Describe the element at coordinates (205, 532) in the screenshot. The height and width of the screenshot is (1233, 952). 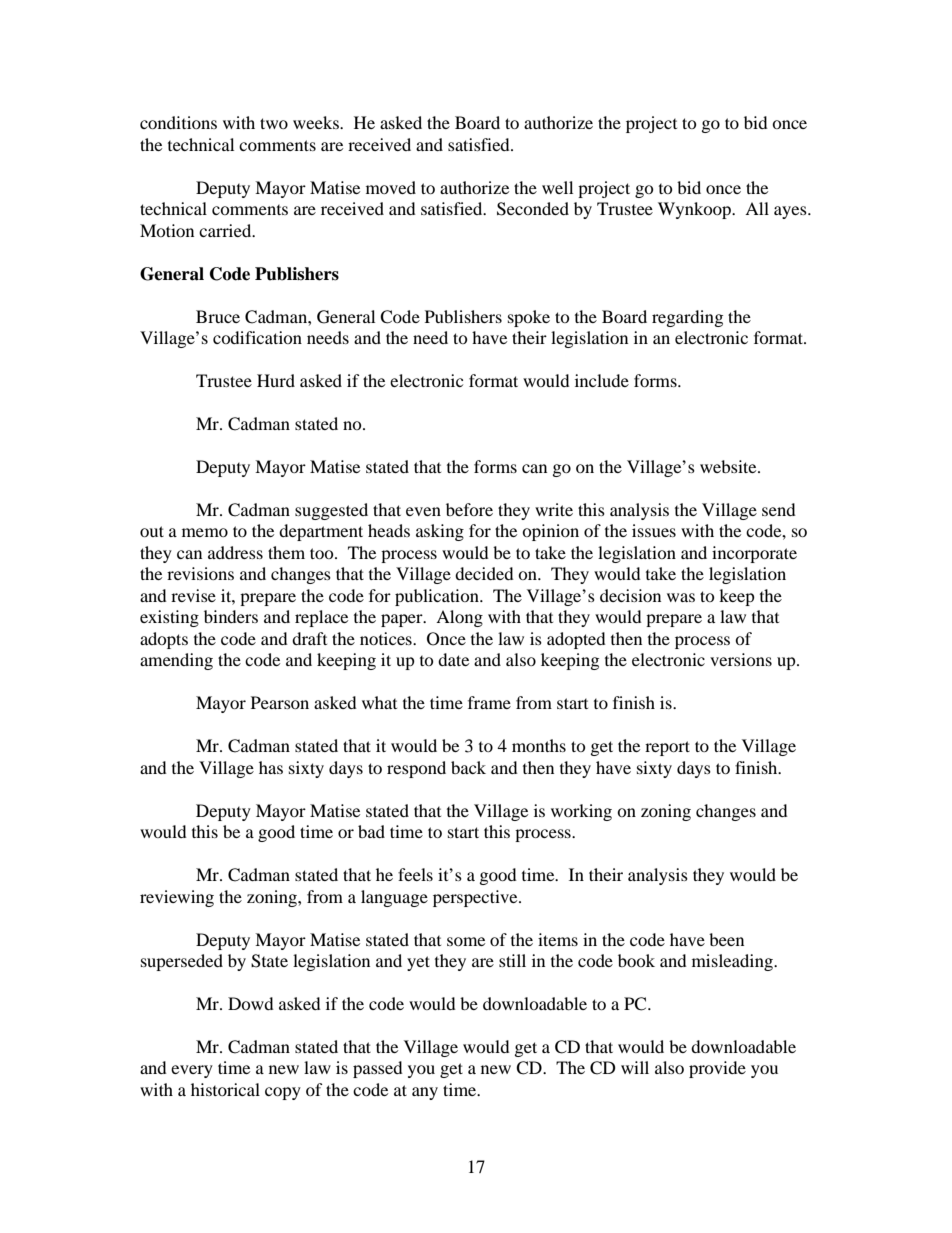
I see `memo` at that location.
